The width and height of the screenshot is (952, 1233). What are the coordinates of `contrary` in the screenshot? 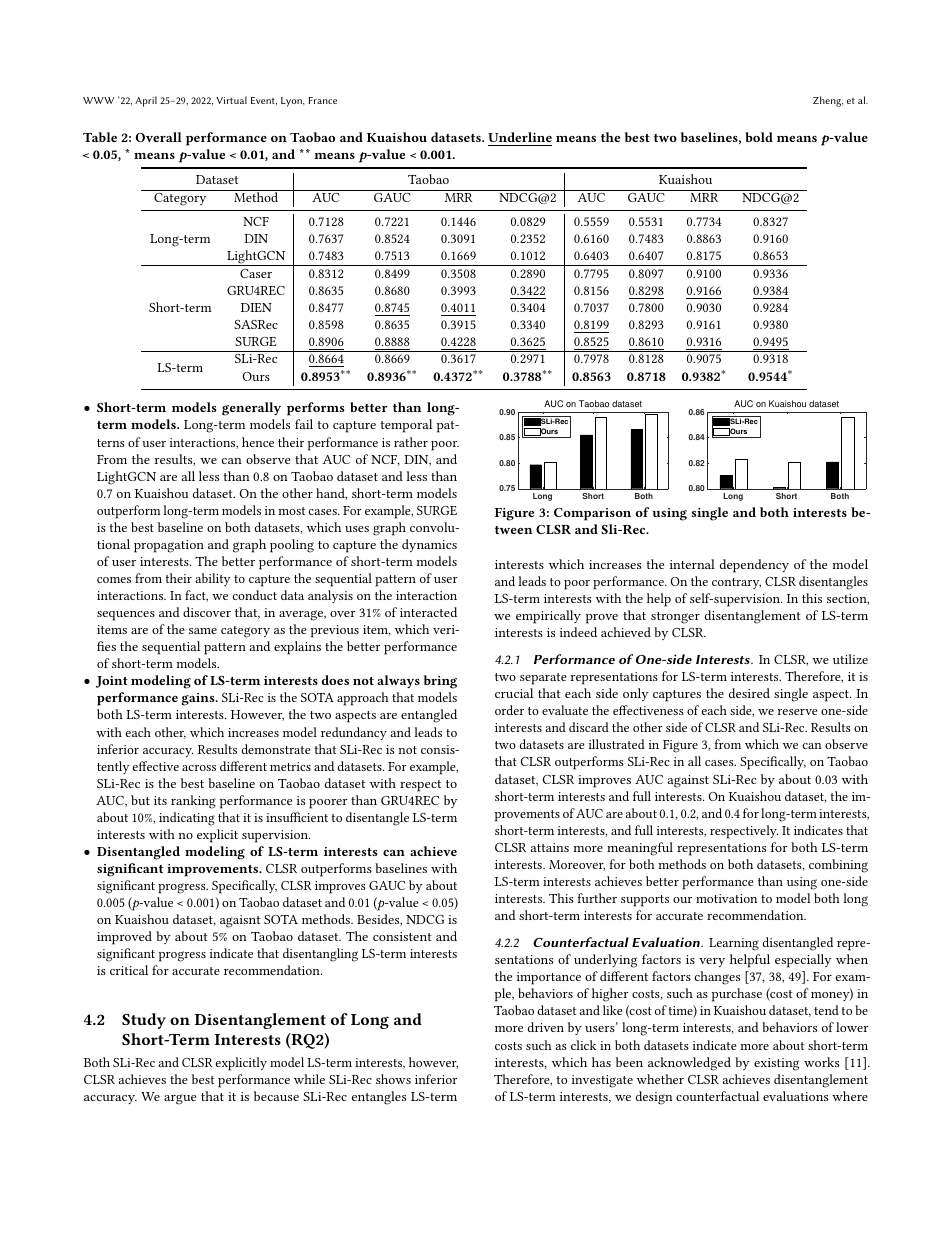 It's located at (736, 583).
